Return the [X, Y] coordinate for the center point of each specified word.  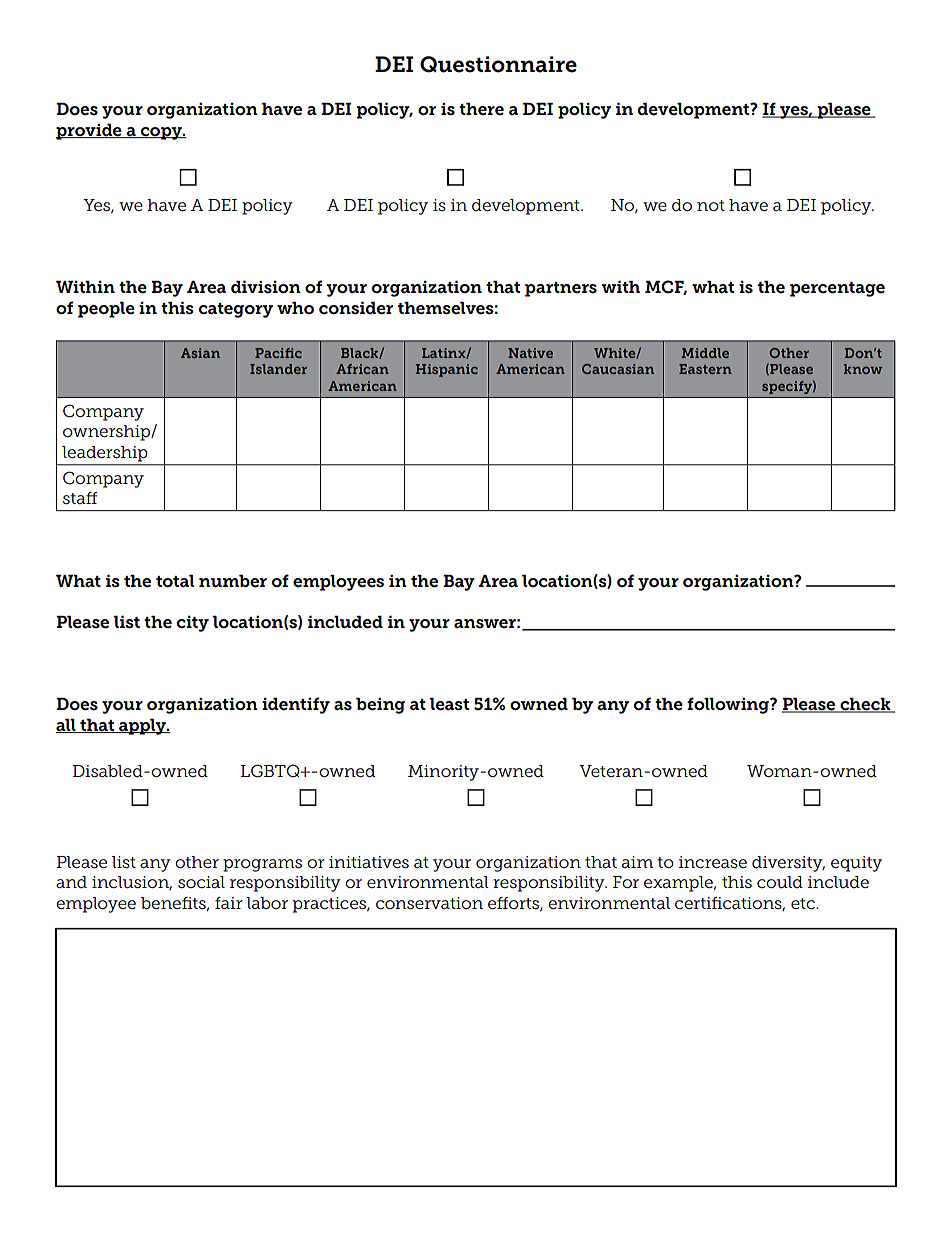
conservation [429, 903]
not [711, 205]
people [106, 310]
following [729, 705]
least [449, 704]
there [481, 109]
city [193, 624]
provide [90, 132]
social [201, 882]
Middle [705, 353]
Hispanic [446, 370]
